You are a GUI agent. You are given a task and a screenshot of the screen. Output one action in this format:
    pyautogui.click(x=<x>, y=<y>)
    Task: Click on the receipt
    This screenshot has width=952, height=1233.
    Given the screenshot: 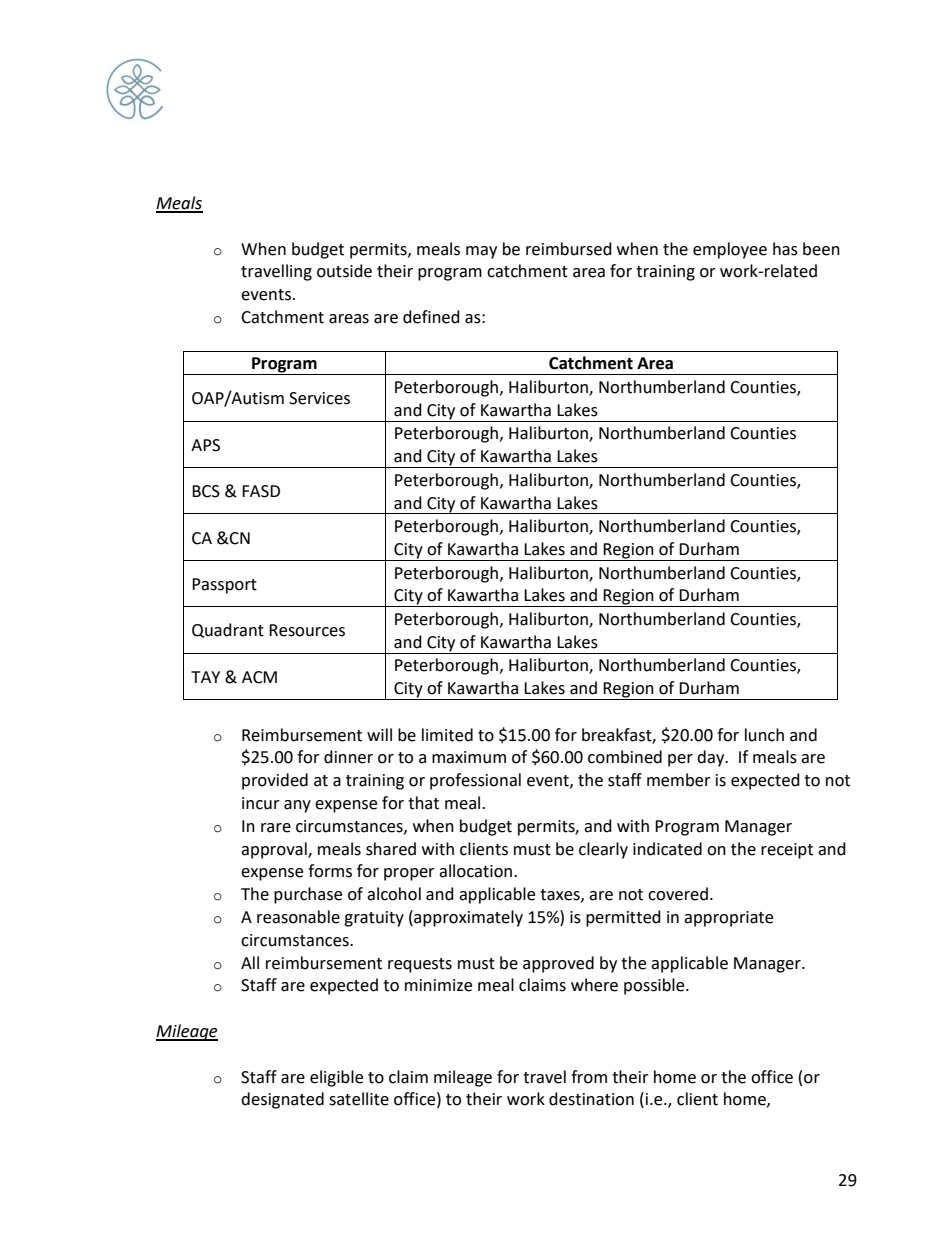 What is the action you would take?
    pyautogui.click(x=787, y=851)
